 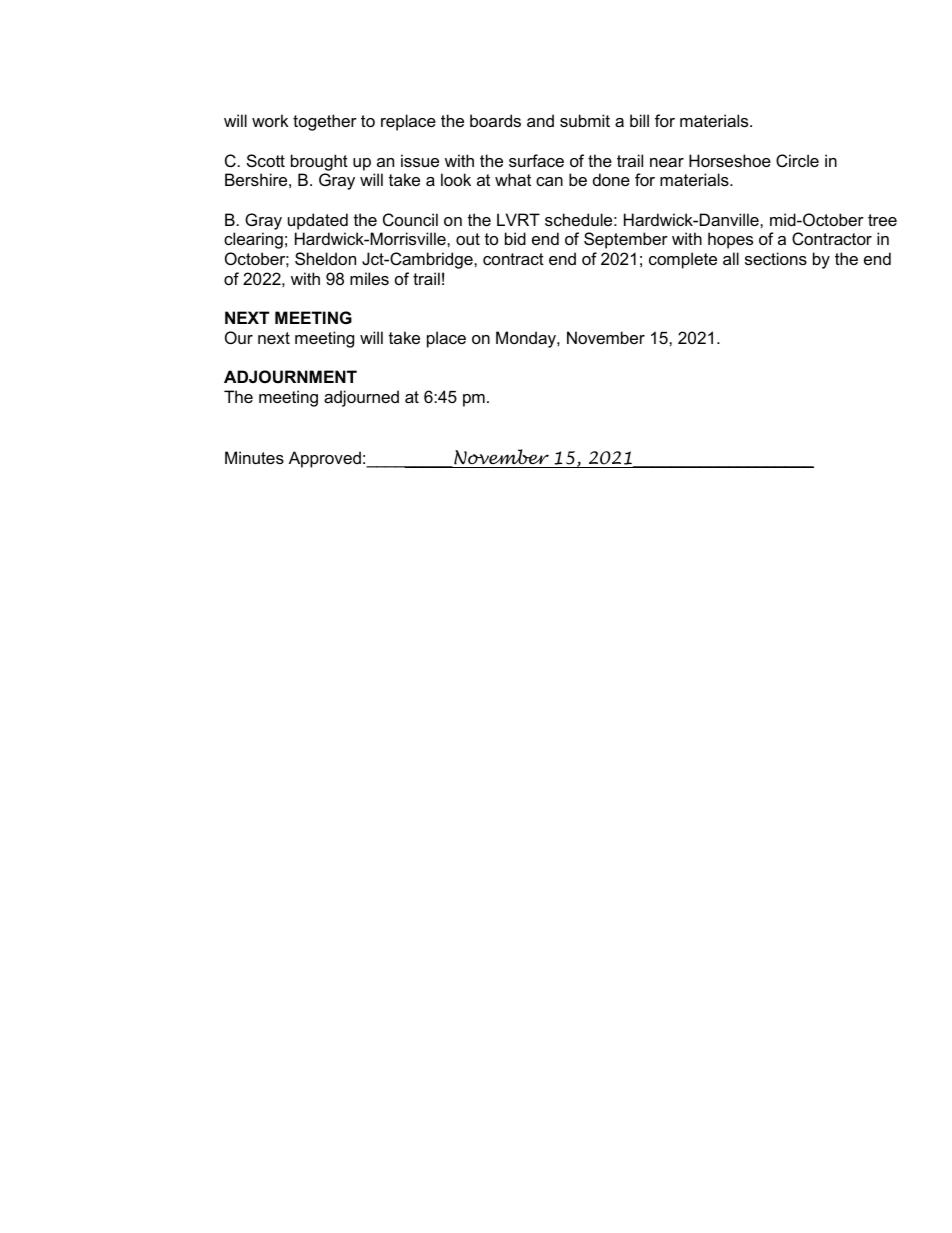 What do you see at coordinates (290, 376) in the screenshot?
I see `ADJOURNMENT` at bounding box center [290, 376].
